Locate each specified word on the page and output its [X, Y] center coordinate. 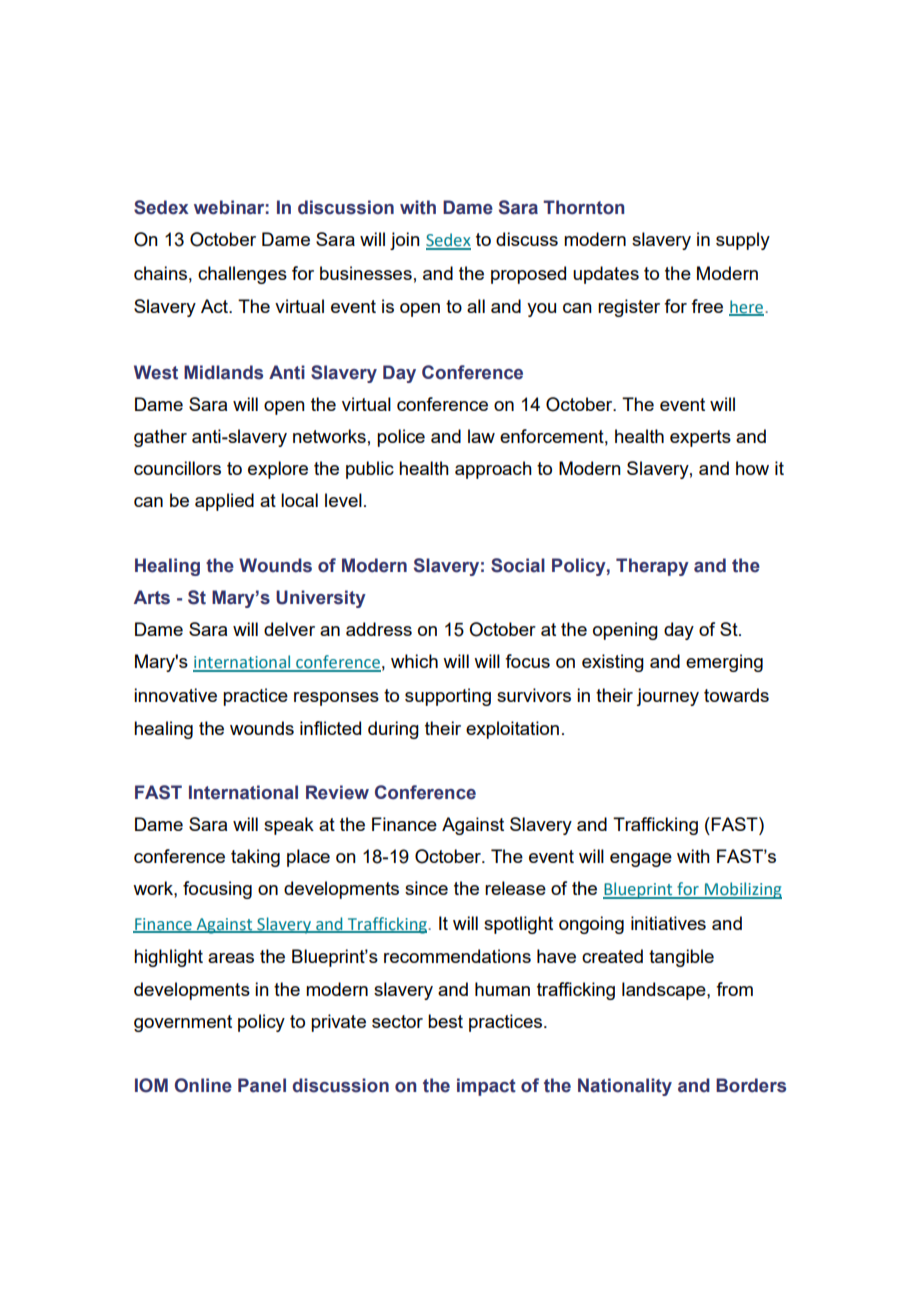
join [405, 241]
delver [289, 629]
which [414, 661]
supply [743, 241]
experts [700, 438]
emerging [724, 663]
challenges [242, 275]
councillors [177, 468]
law [481, 436]
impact [486, 1087]
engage [641, 860]
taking [255, 858]
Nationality [625, 1087]
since [426, 888]
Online [203, 1085]
